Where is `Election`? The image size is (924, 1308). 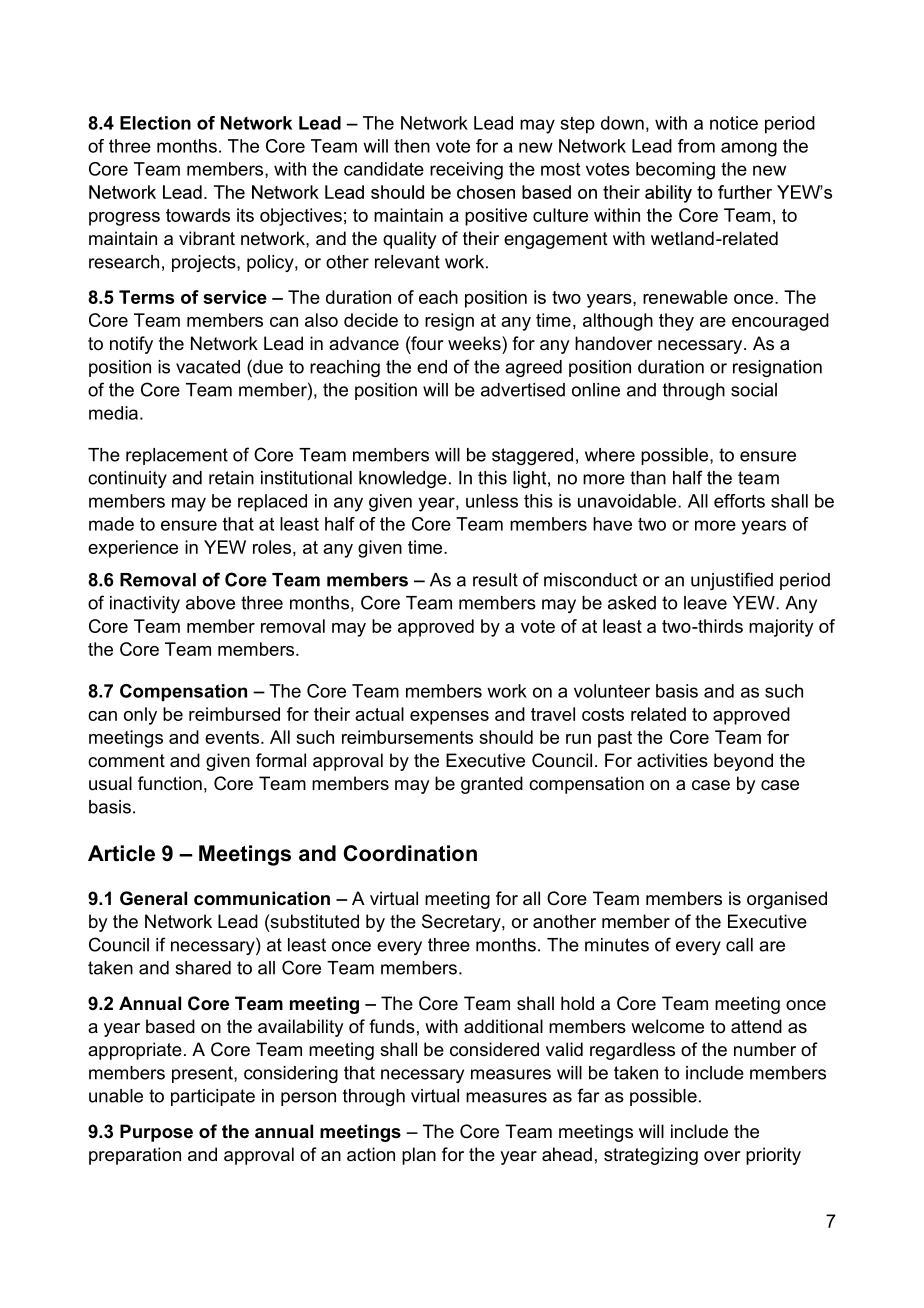 Election is located at coordinates (155, 123).
